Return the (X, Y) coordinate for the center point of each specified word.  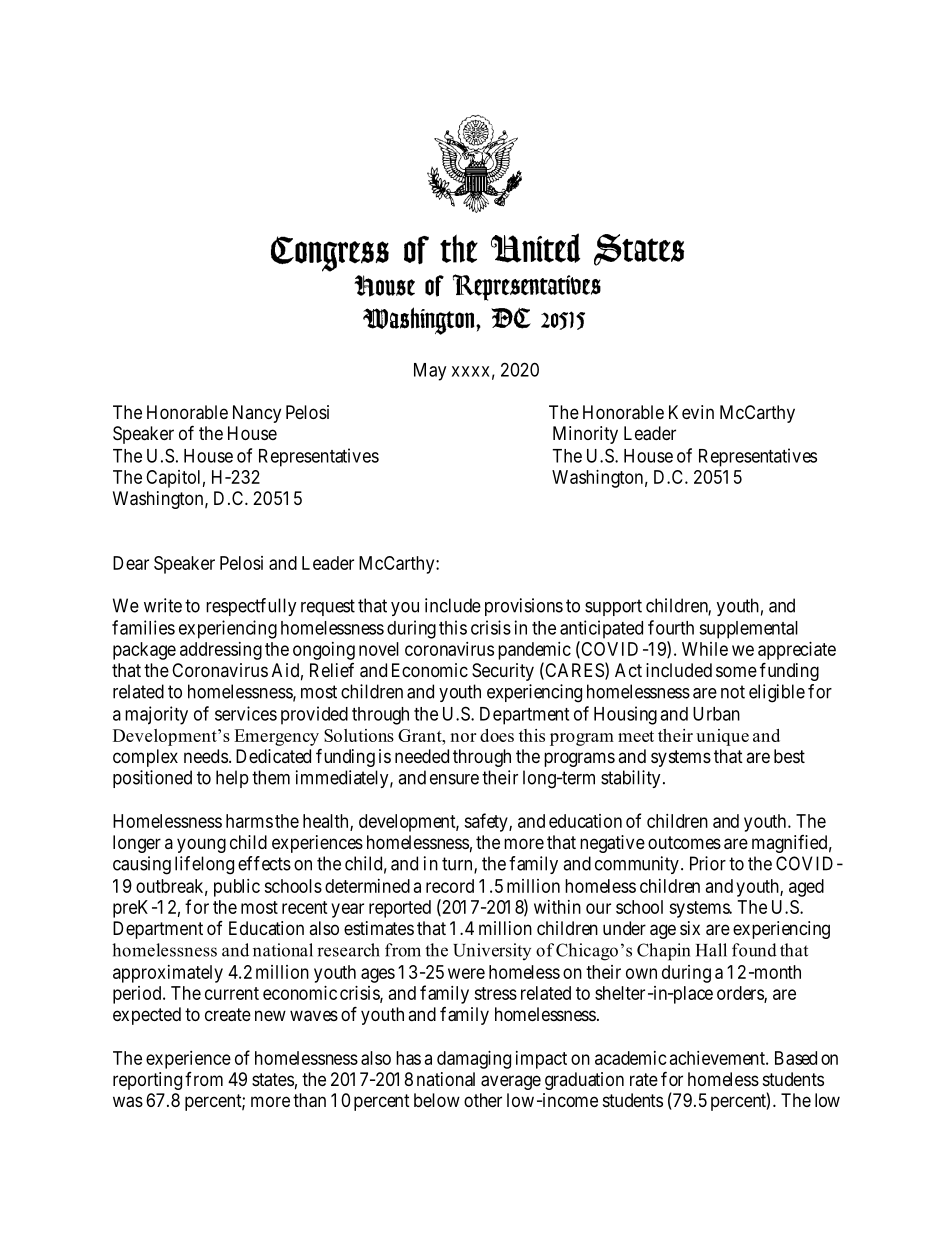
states (273, 1080)
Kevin (691, 412)
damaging (474, 1060)
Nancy (257, 414)
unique (722, 737)
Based (796, 1058)
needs (206, 756)
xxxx (470, 371)
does (497, 735)
